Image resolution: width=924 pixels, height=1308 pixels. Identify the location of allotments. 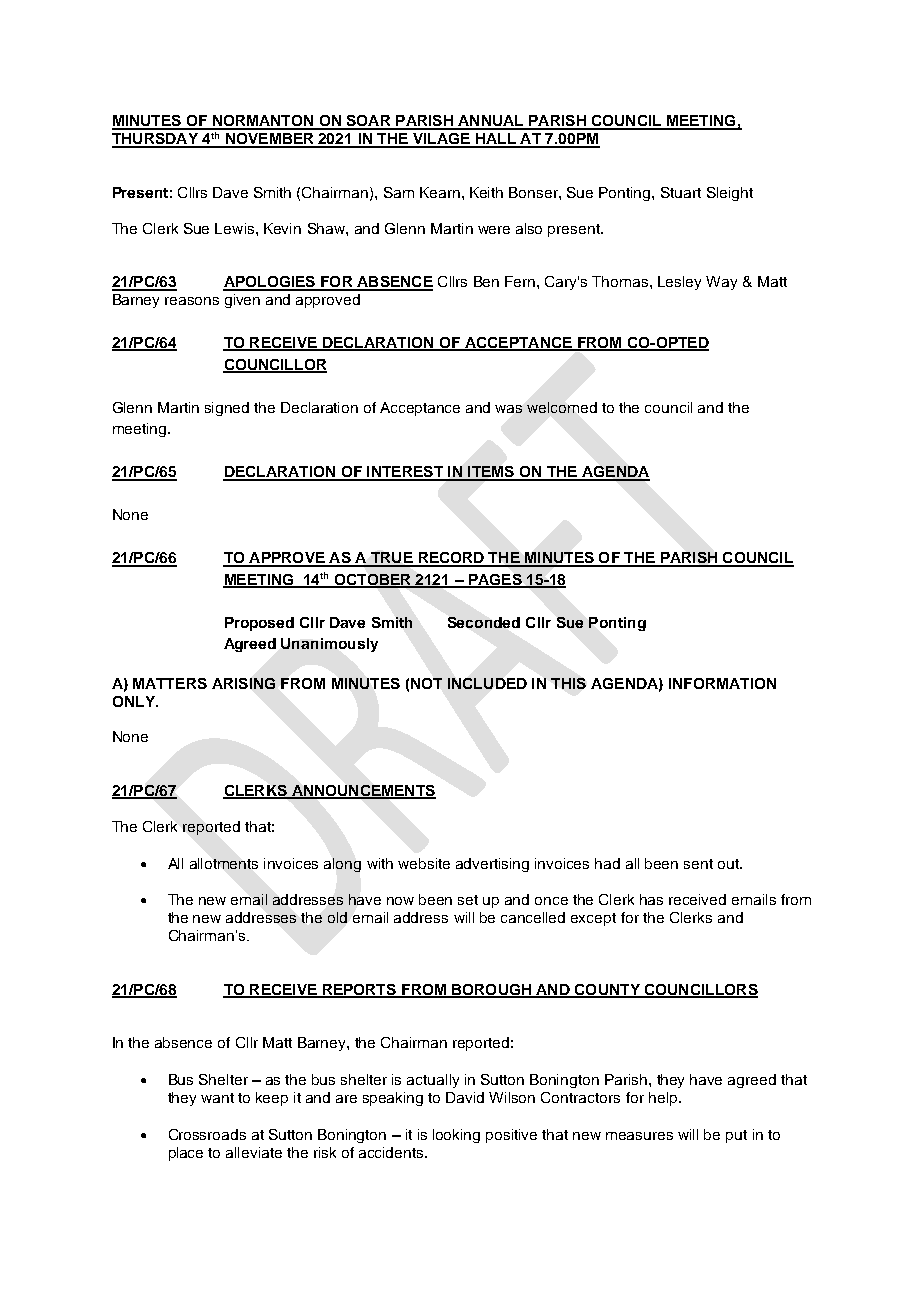
(224, 863).
